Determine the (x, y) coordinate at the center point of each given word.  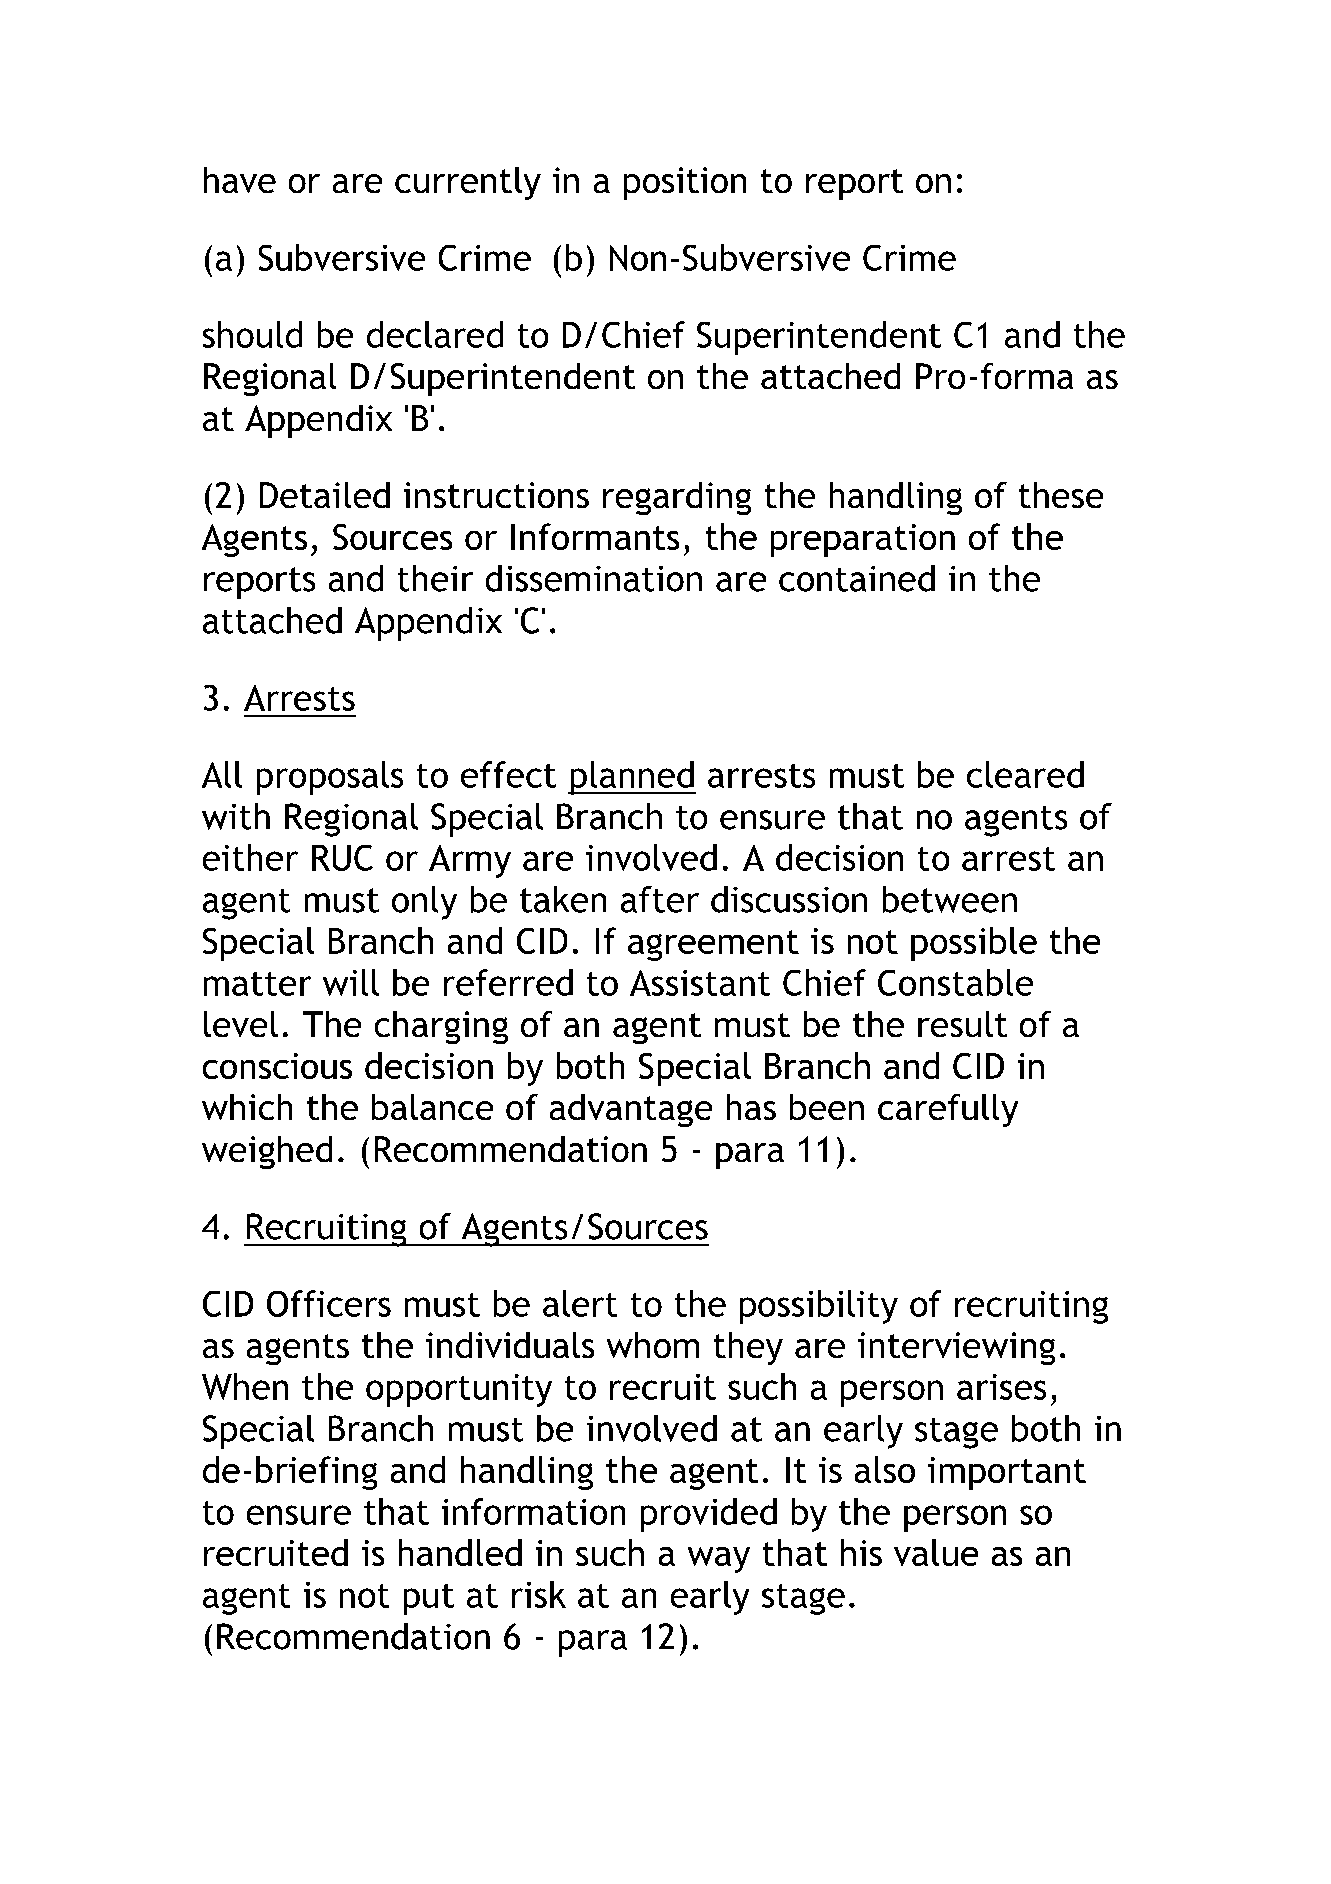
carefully (948, 1110)
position (685, 183)
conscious (277, 1066)
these (1061, 495)
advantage (631, 1110)
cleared (1025, 774)
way (719, 1560)
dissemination (594, 578)
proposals (330, 778)
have (240, 180)
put (429, 1599)
